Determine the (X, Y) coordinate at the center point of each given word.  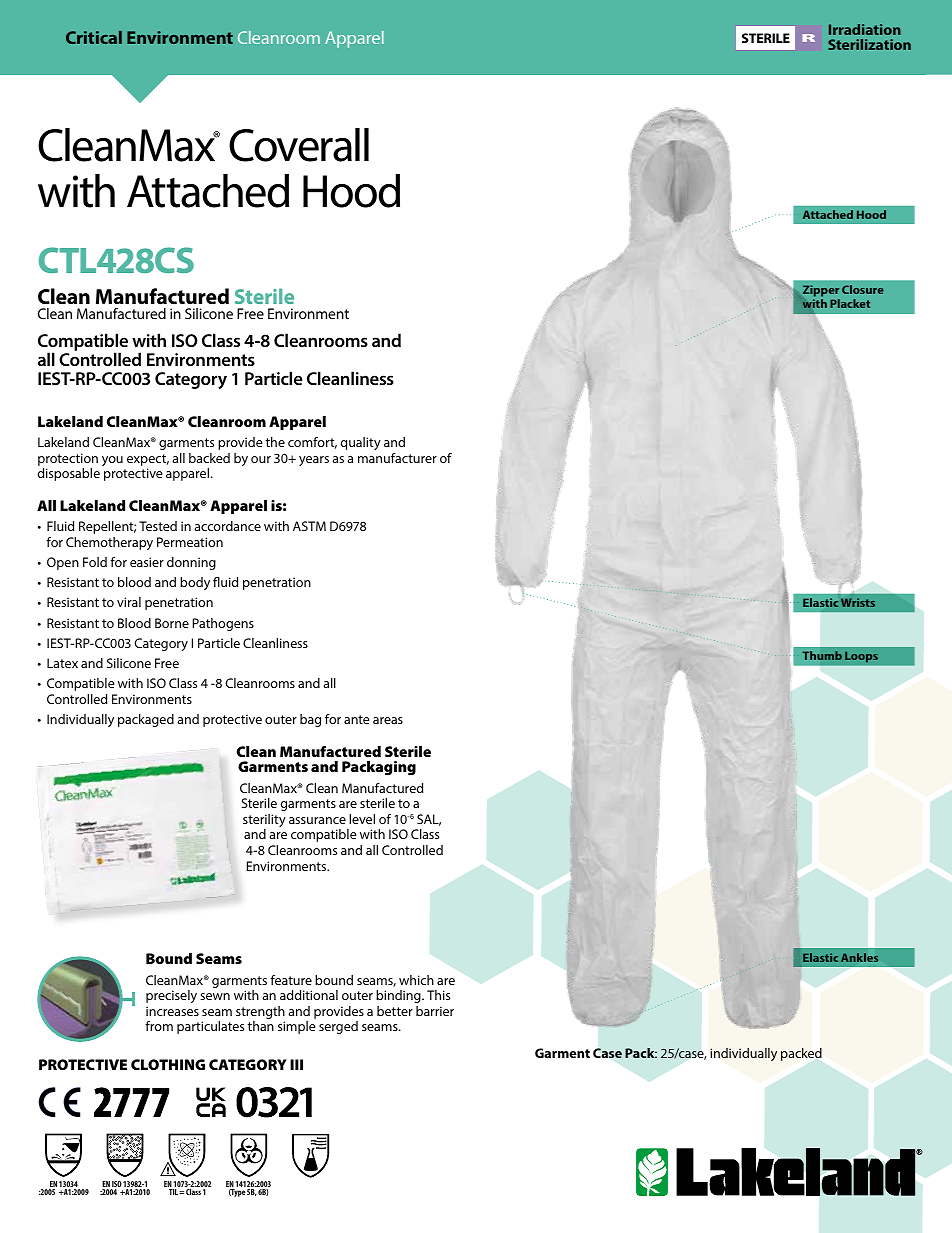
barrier (435, 1011)
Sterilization (869, 44)
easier (147, 562)
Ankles (859, 957)
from (159, 1026)
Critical (94, 37)
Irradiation (865, 29)
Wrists (858, 602)
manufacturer (397, 458)
